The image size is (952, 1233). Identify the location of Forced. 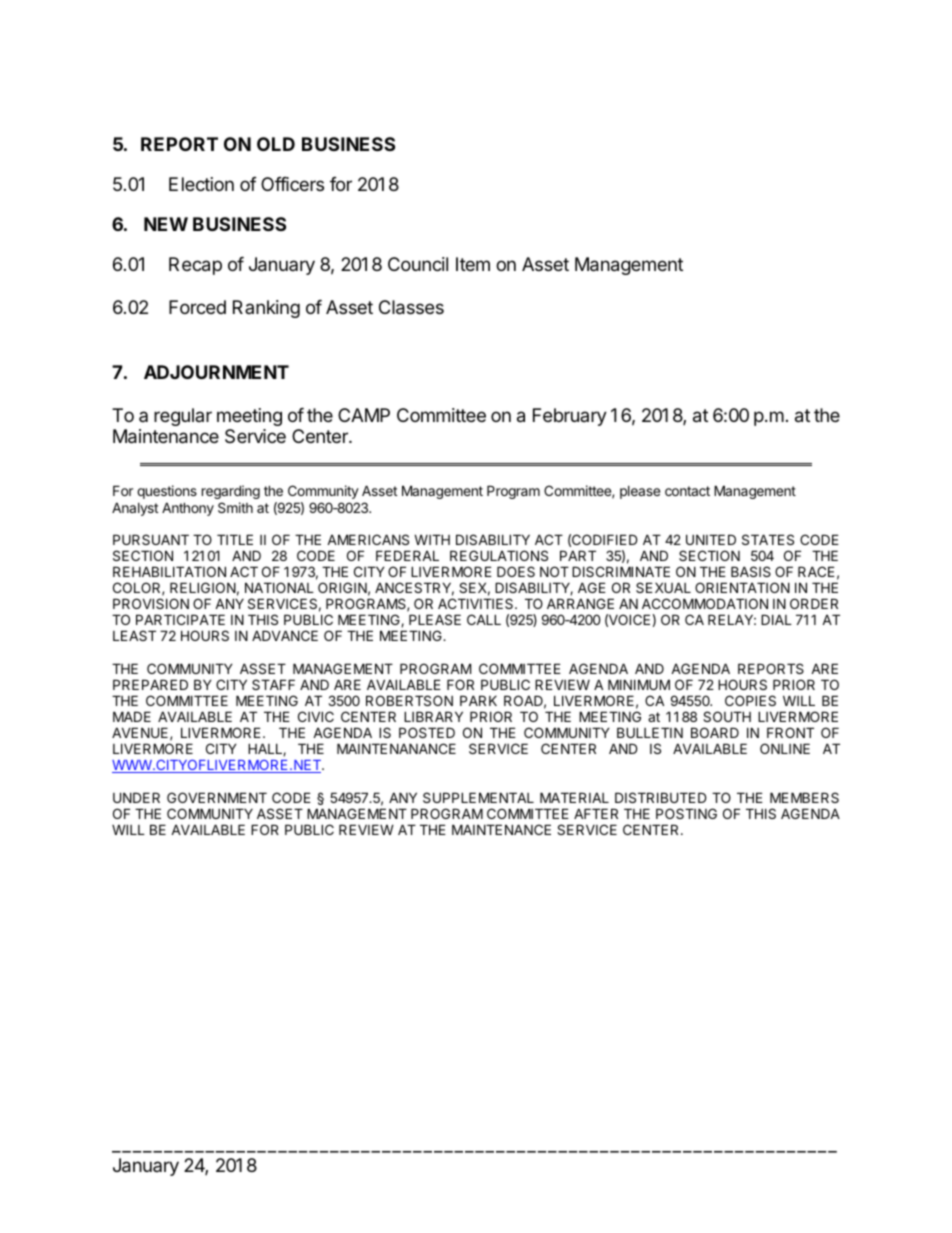
(197, 307).
